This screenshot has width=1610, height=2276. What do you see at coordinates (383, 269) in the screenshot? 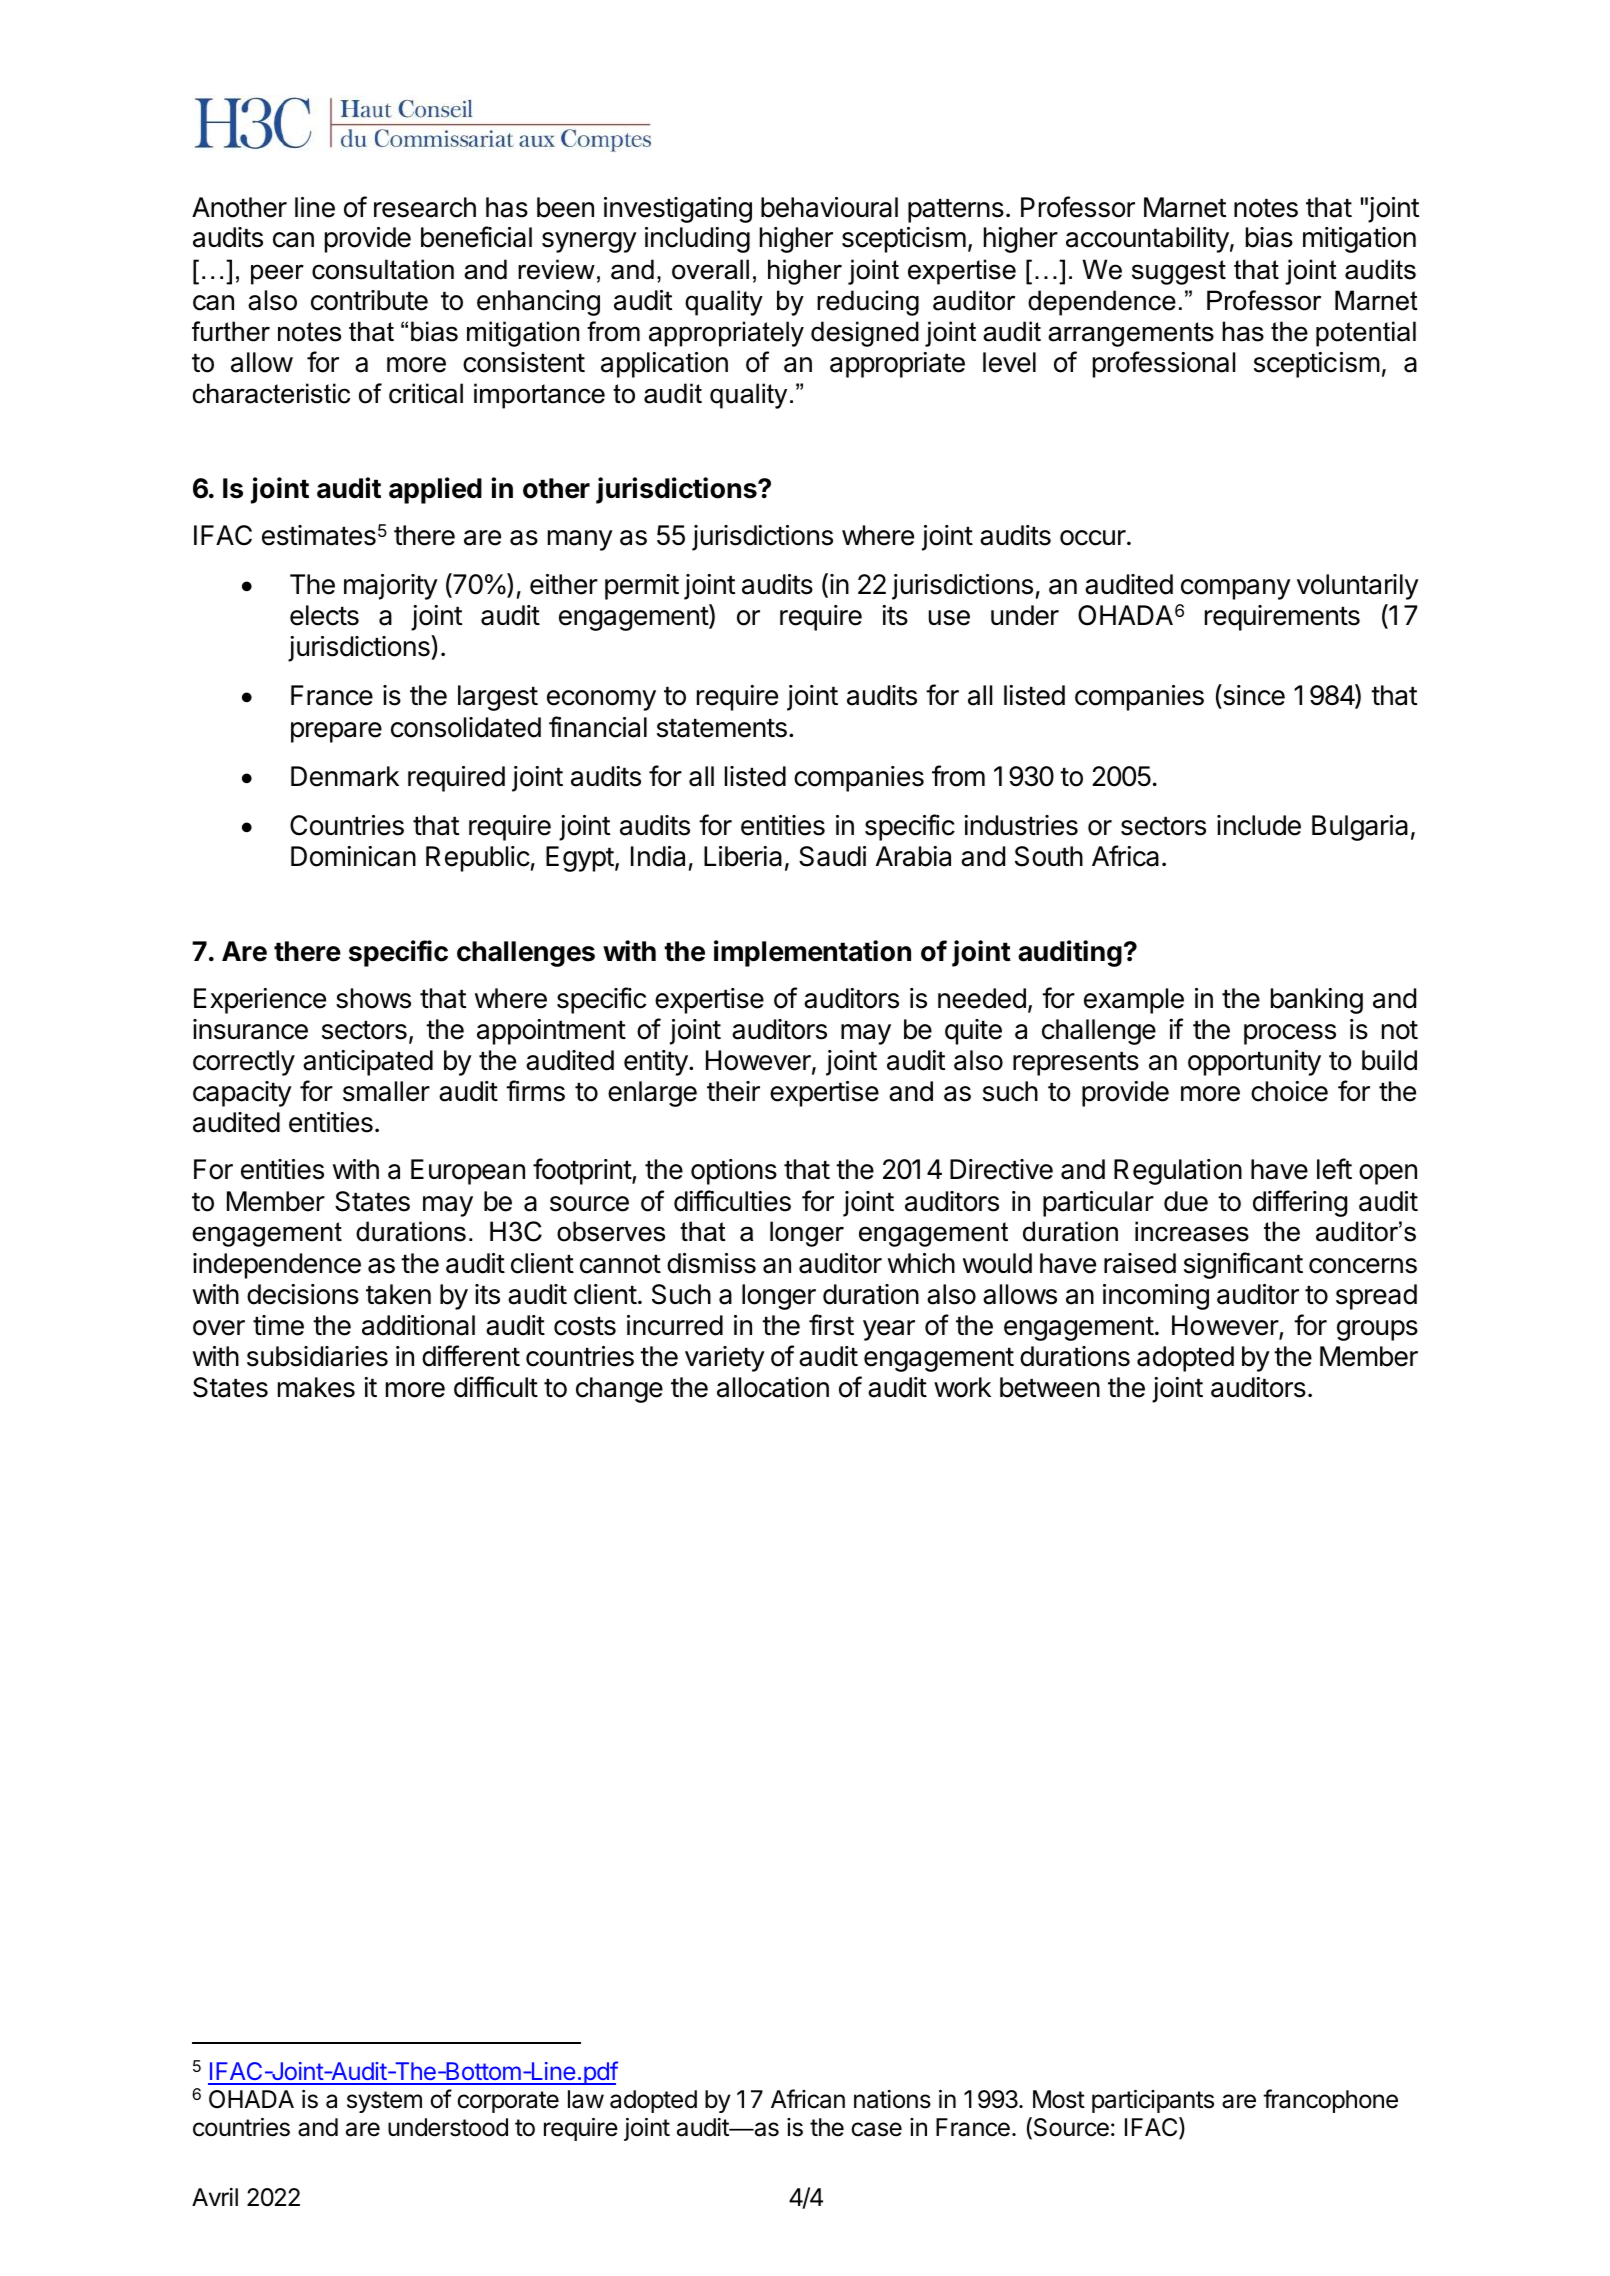
I see `consultation` at bounding box center [383, 269].
